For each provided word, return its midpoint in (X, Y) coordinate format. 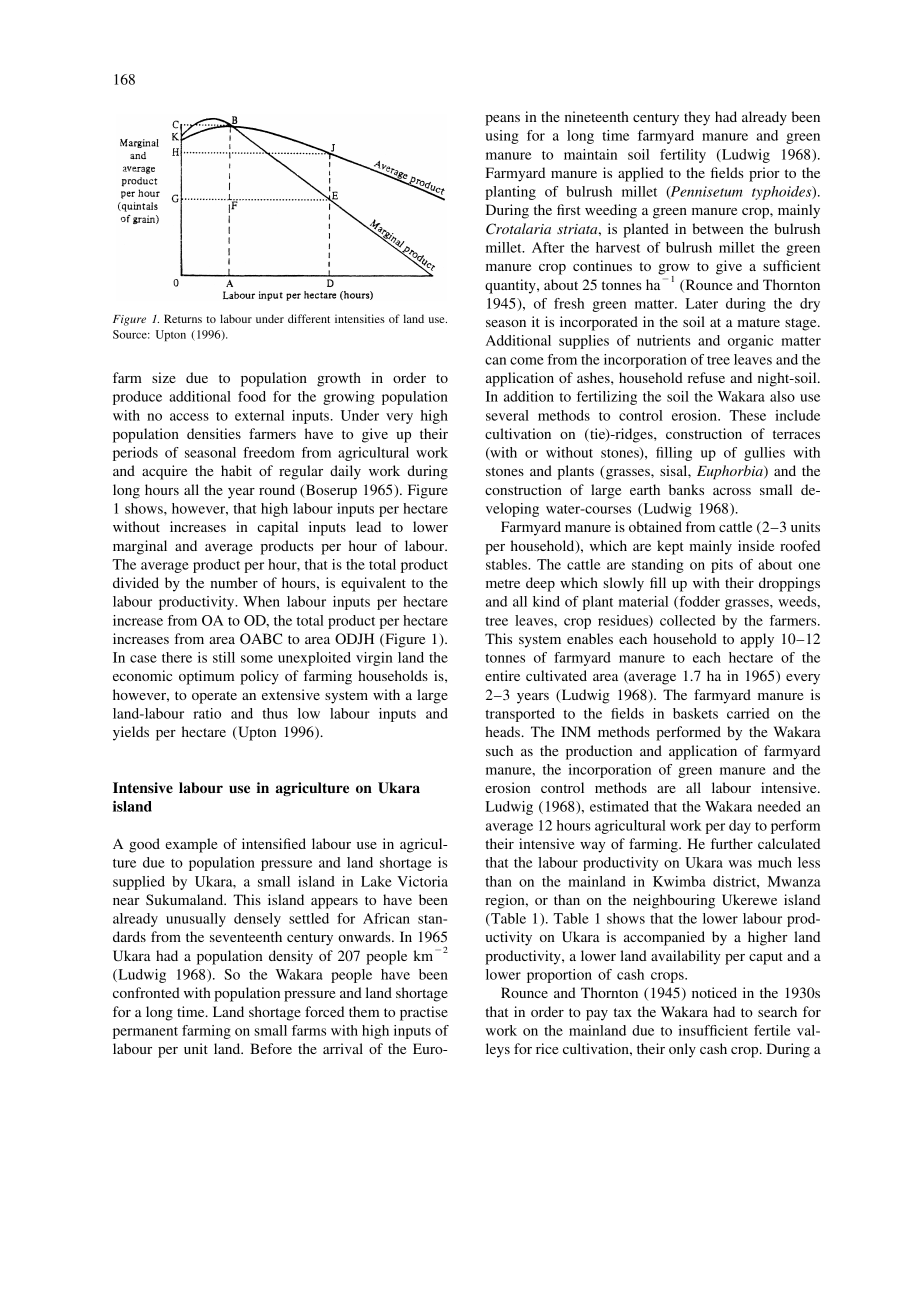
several (507, 415)
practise (424, 1013)
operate (214, 697)
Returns (183, 318)
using (502, 137)
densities (214, 433)
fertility (683, 156)
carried (748, 713)
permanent (145, 1033)
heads (504, 731)
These (748, 415)
